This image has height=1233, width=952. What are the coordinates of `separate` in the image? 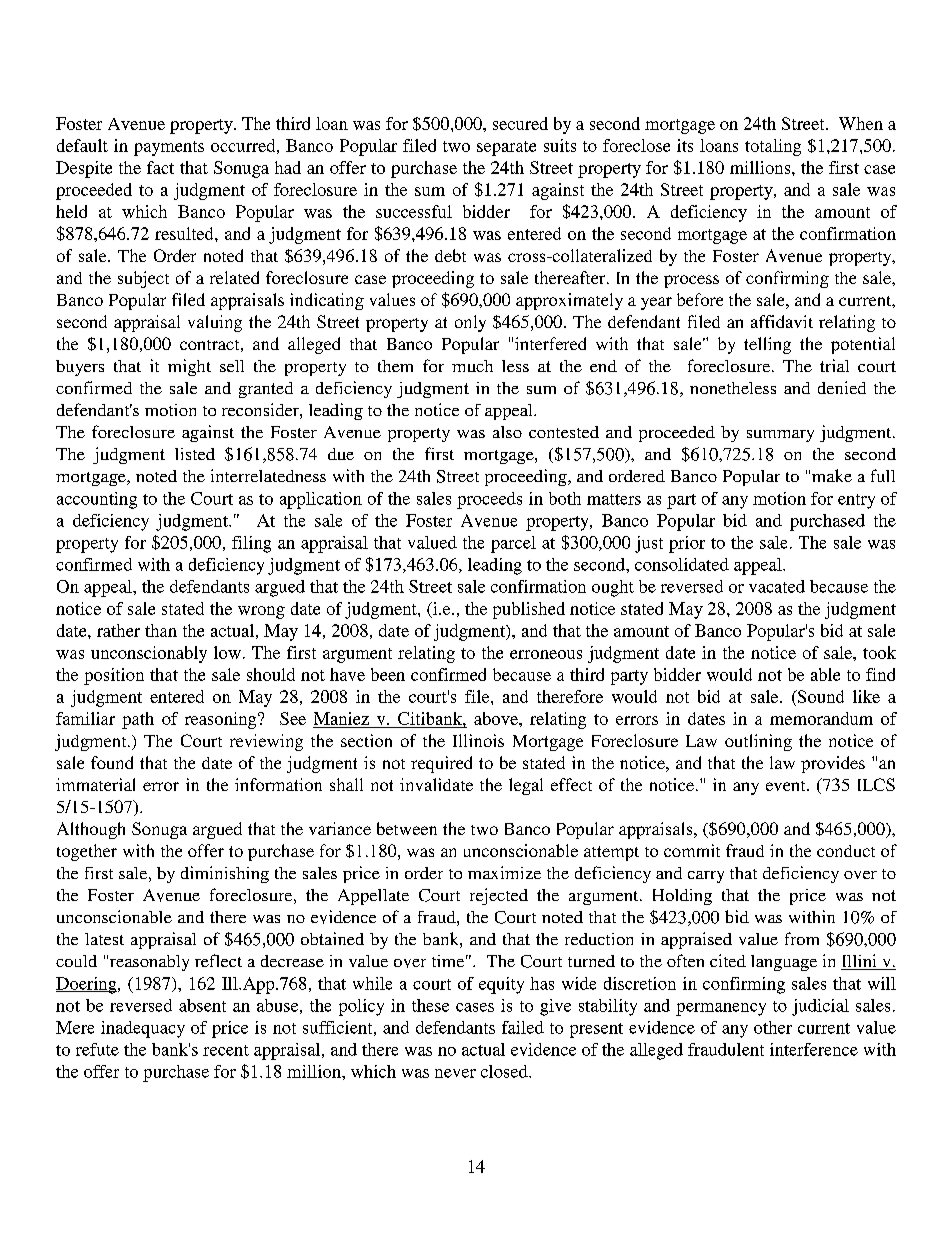 It's located at (506, 148).
